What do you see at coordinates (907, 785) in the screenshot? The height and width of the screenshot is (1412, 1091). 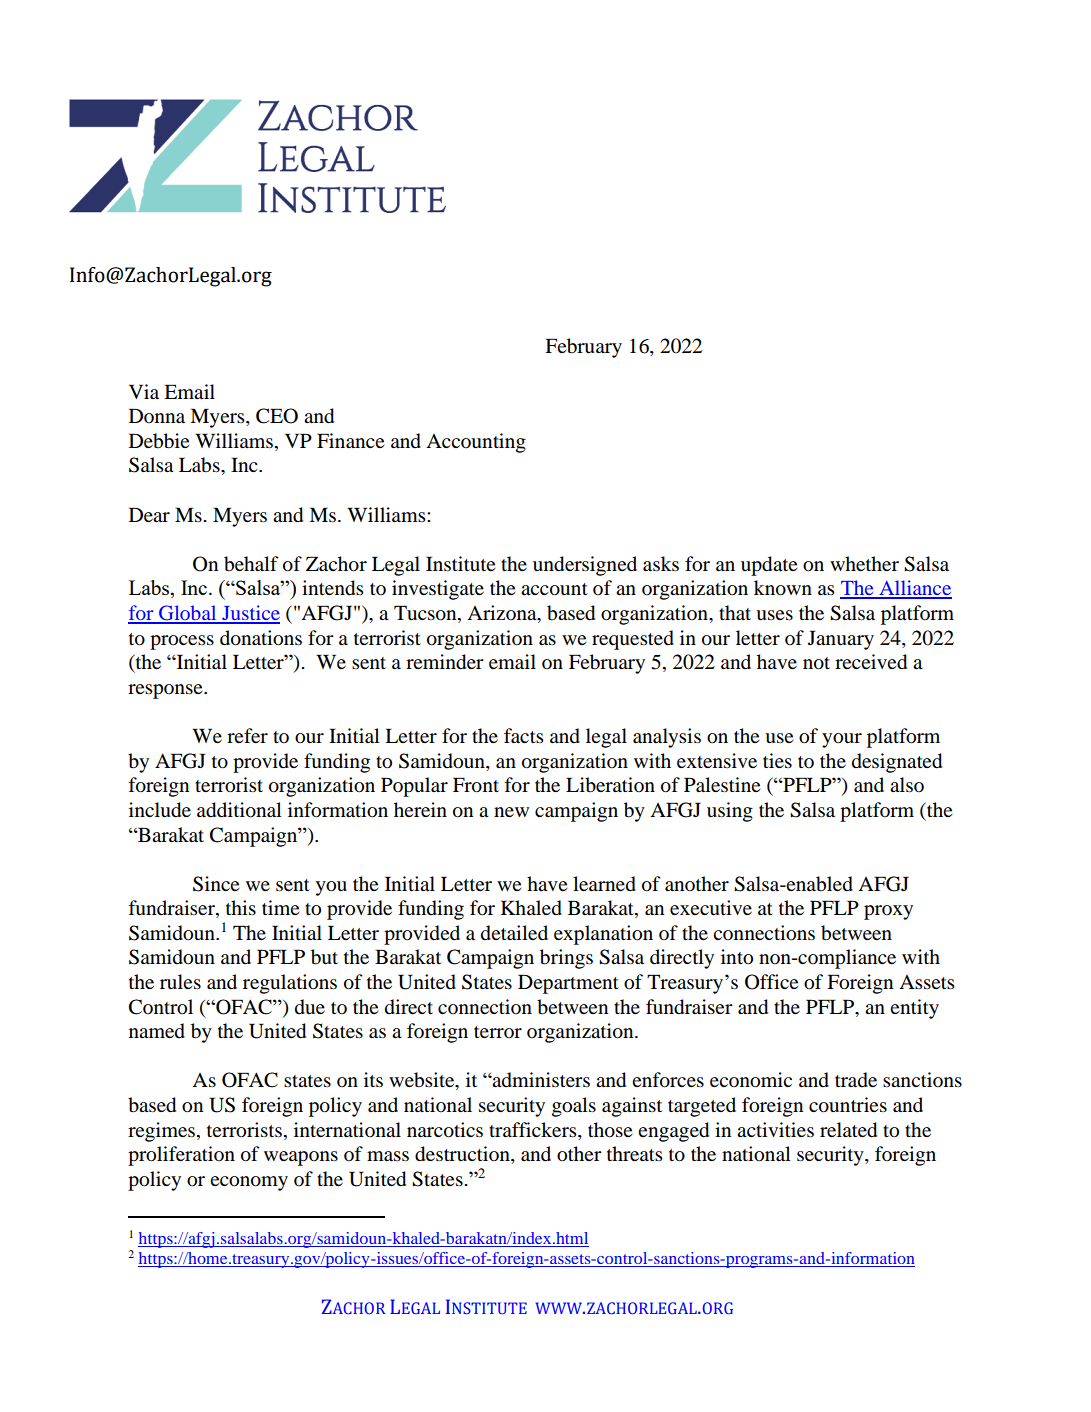 I see `also` at bounding box center [907, 785].
